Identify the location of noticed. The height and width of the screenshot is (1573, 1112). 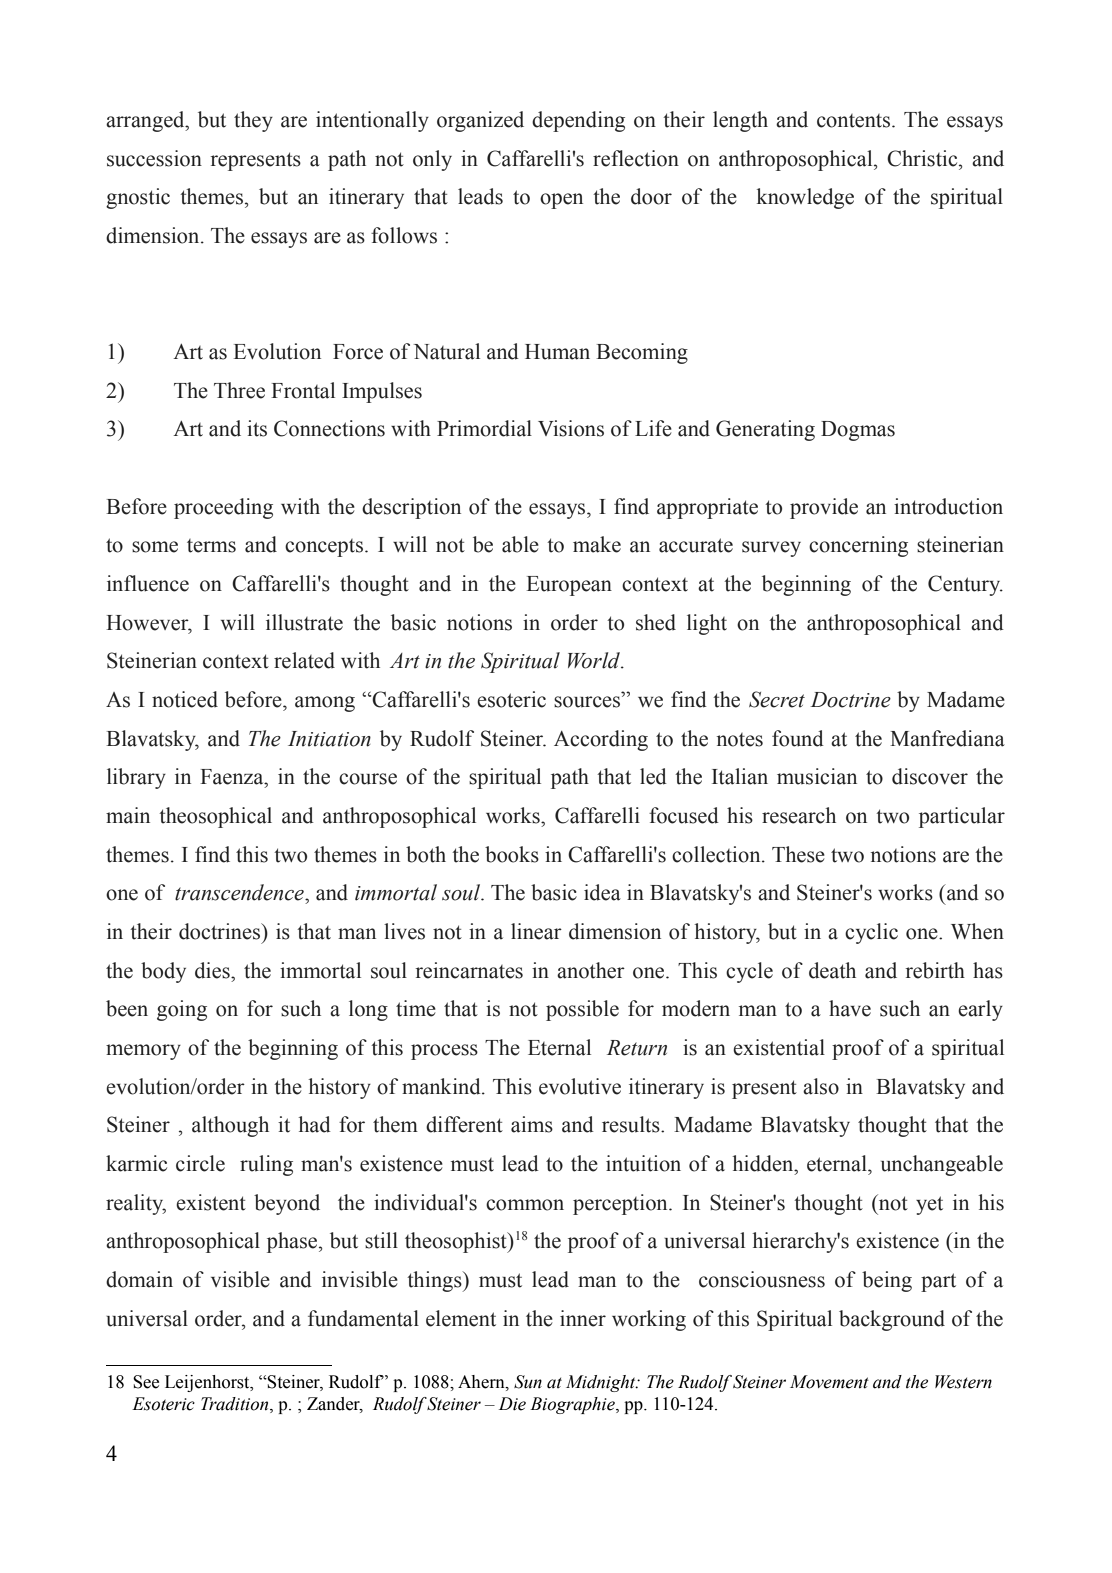
(185, 699).
